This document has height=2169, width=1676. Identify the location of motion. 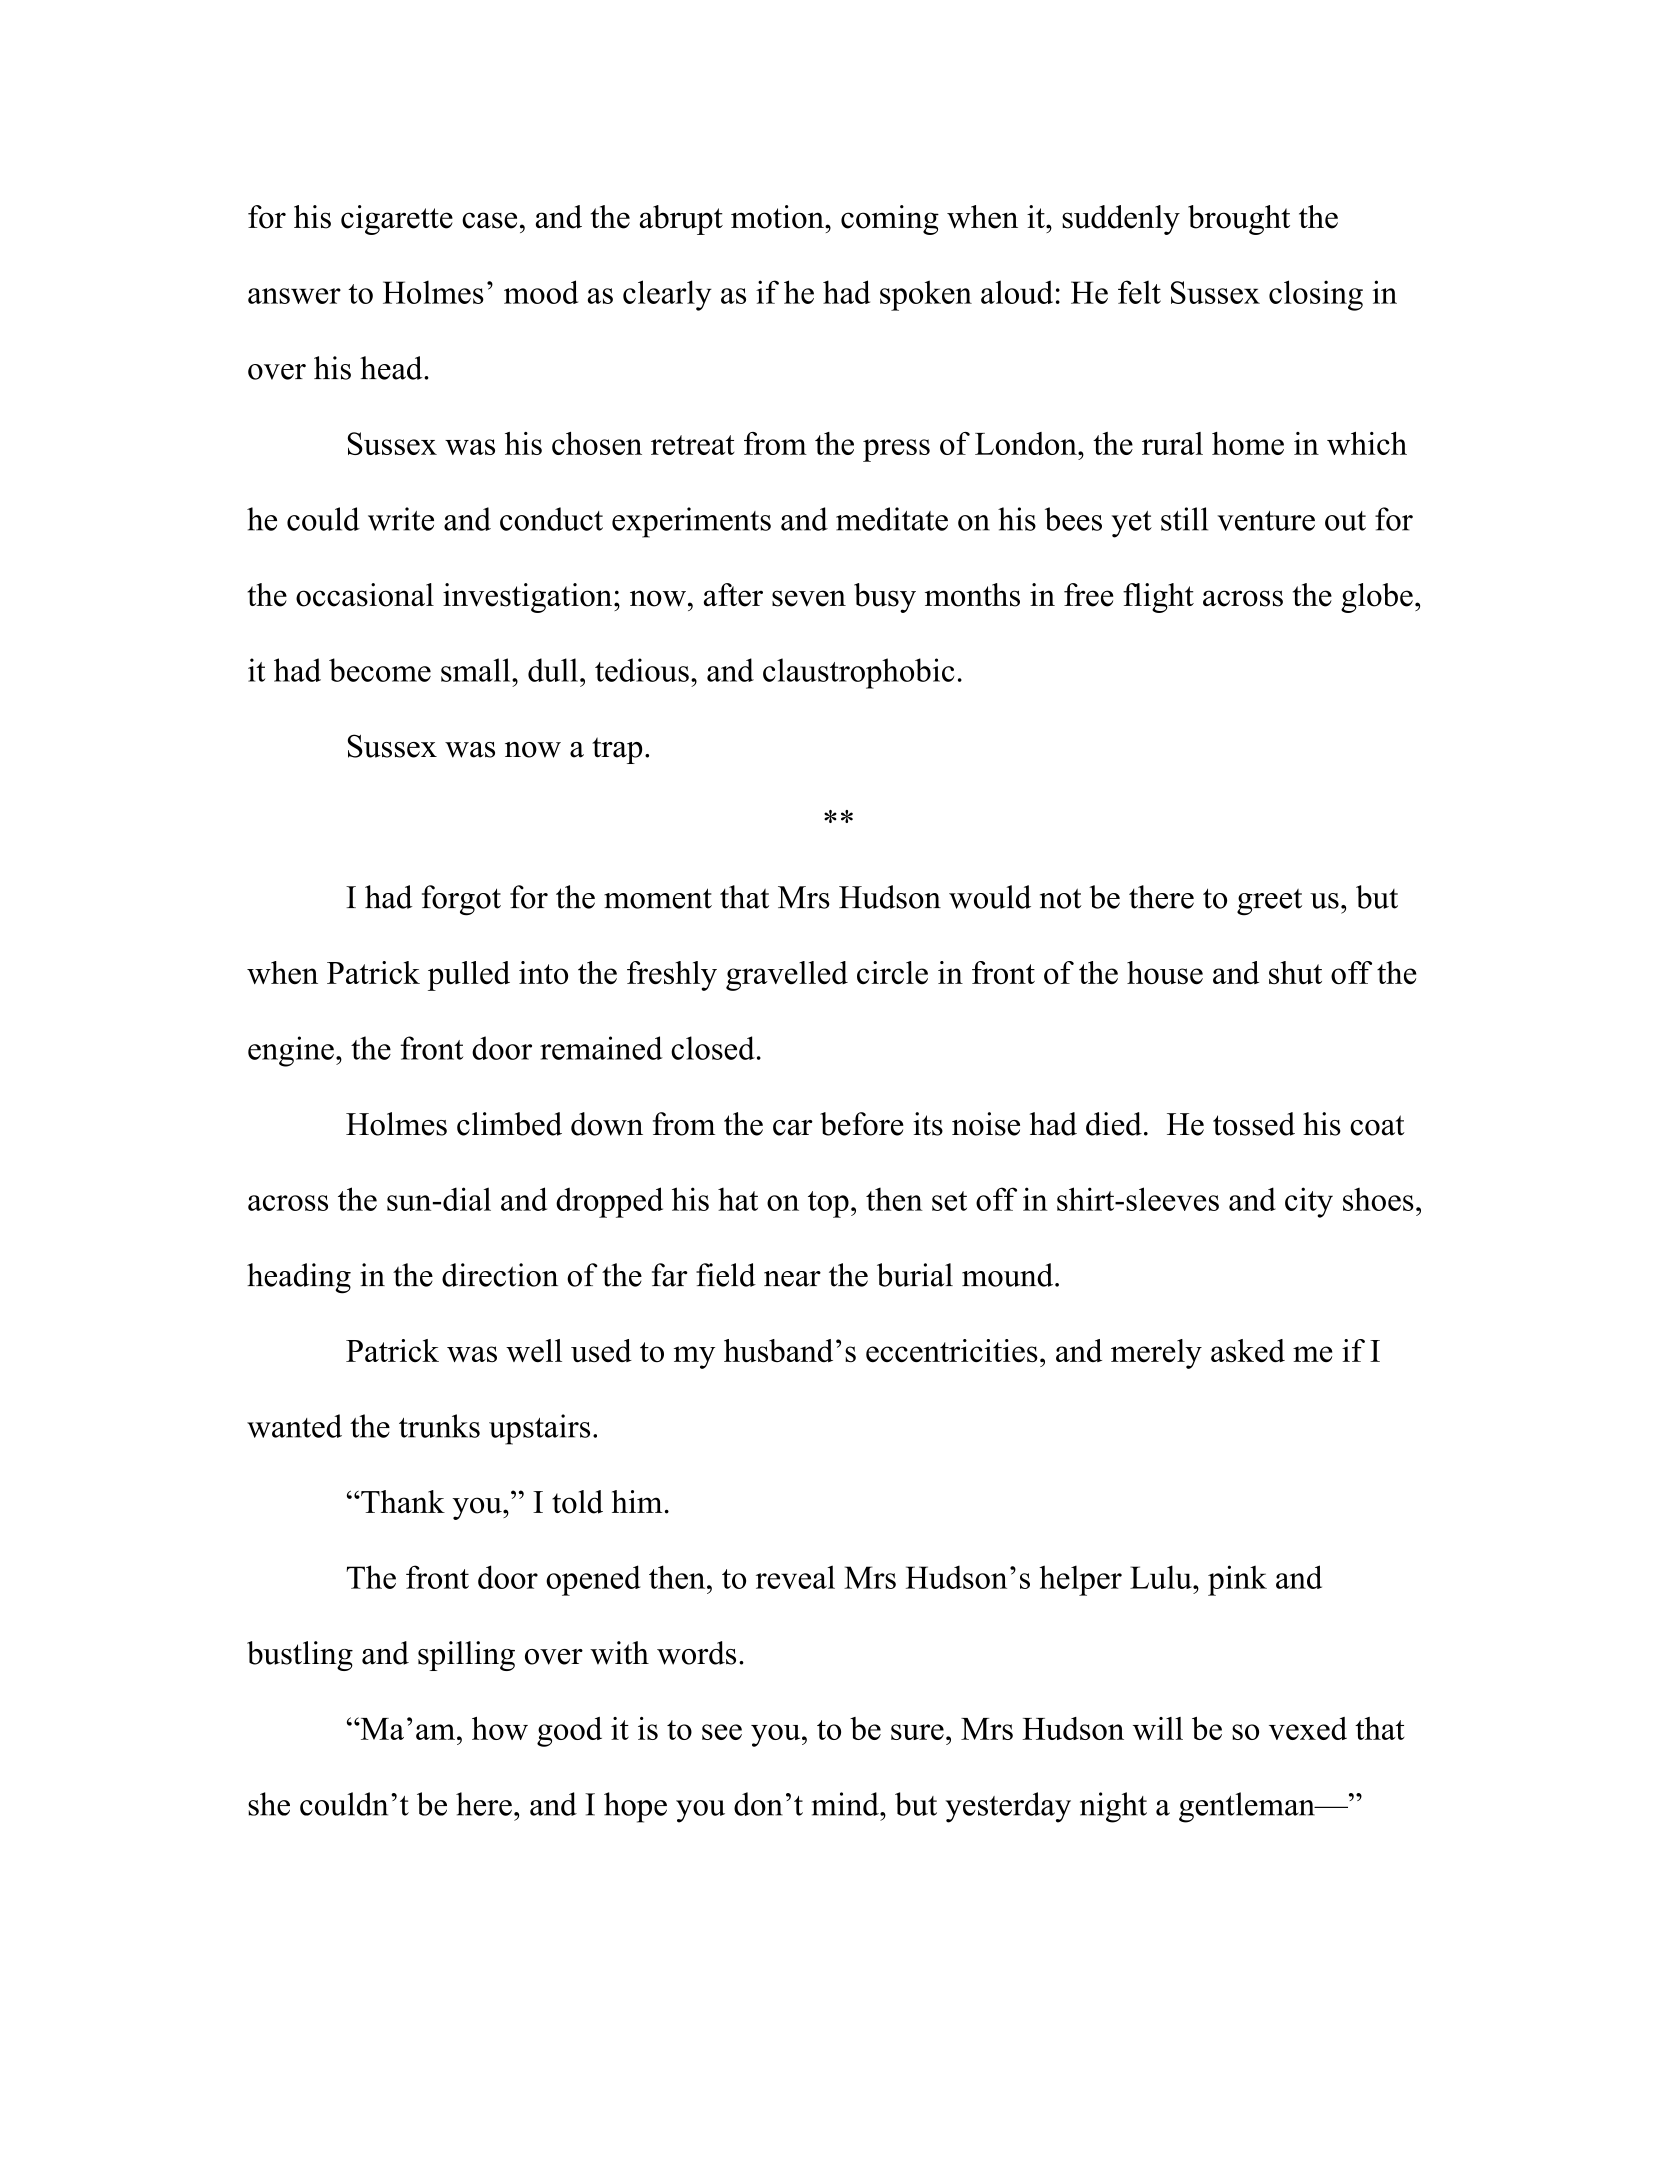
(778, 217).
